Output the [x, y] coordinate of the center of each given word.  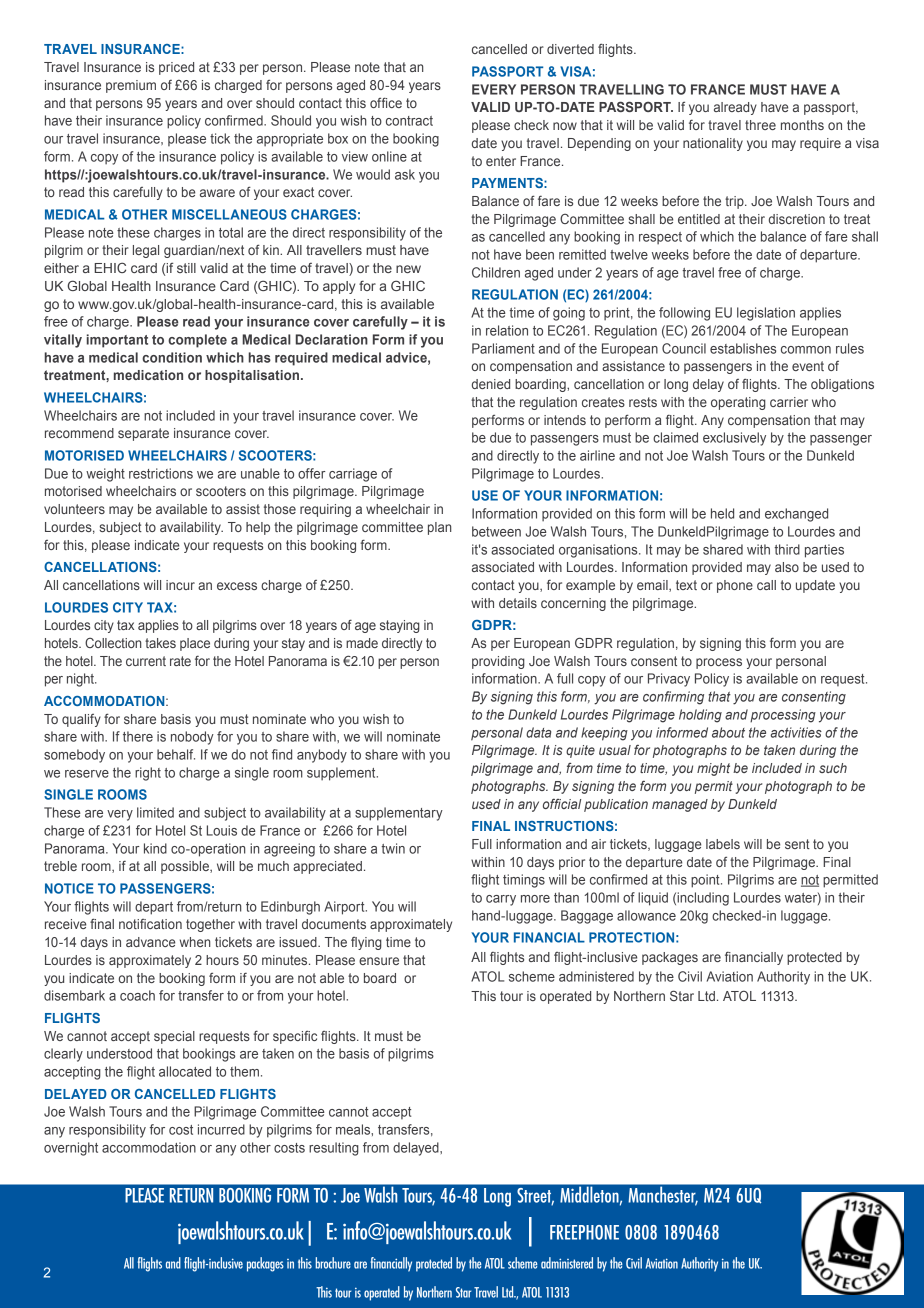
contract [409, 121]
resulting [334, 1149]
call [766, 585]
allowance [646, 915]
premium [131, 86]
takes [160, 643]
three [760, 125]
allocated [185, 1071]
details [518, 603]
